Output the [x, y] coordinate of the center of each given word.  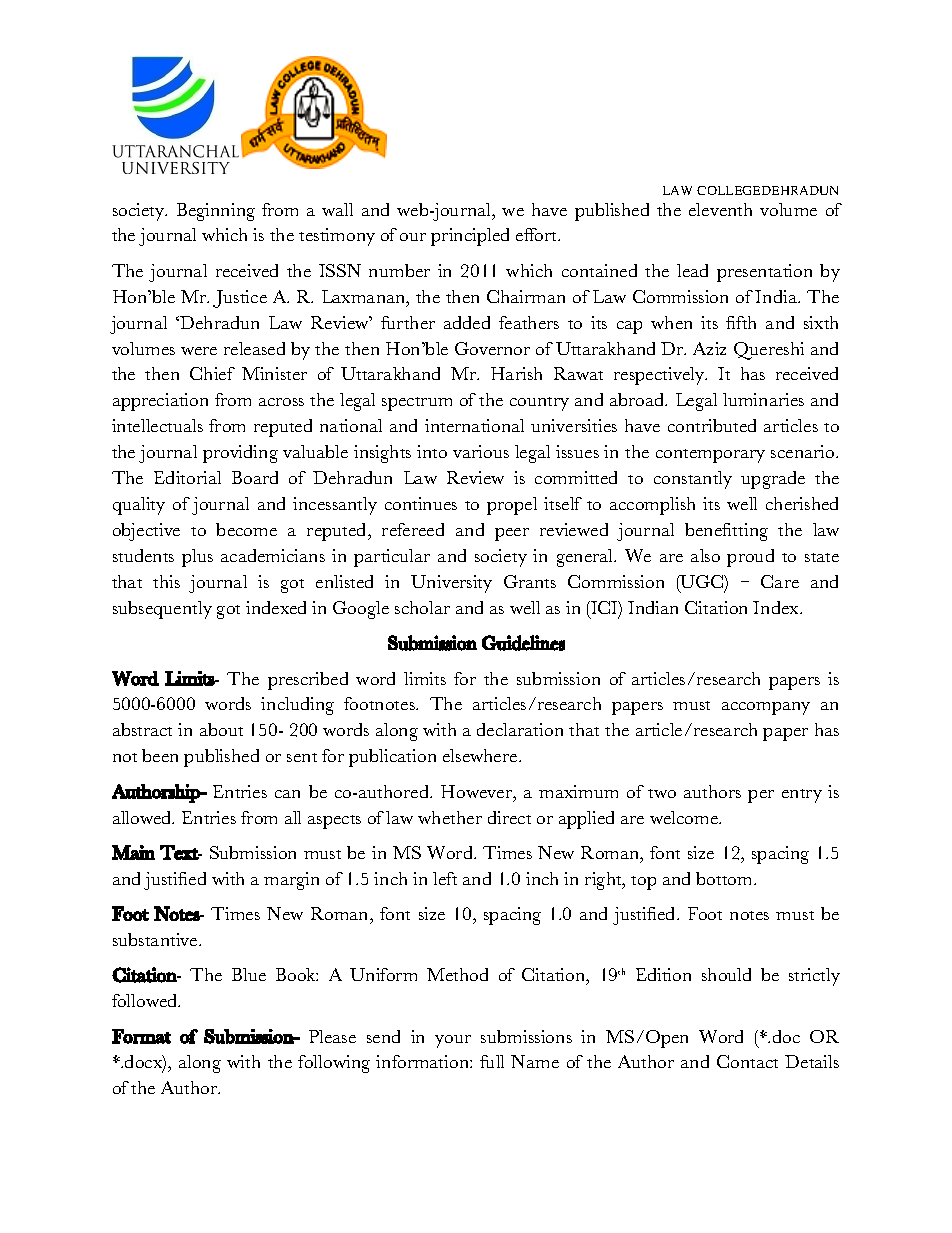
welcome [685, 817]
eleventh [720, 209]
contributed [712, 425]
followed [146, 1000]
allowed [143, 817]
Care [780, 581]
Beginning [216, 212]
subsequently [162, 610]
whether [450, 817]
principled [470, 237]
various [481, 451]
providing [240, 454]
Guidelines [523, 643]
